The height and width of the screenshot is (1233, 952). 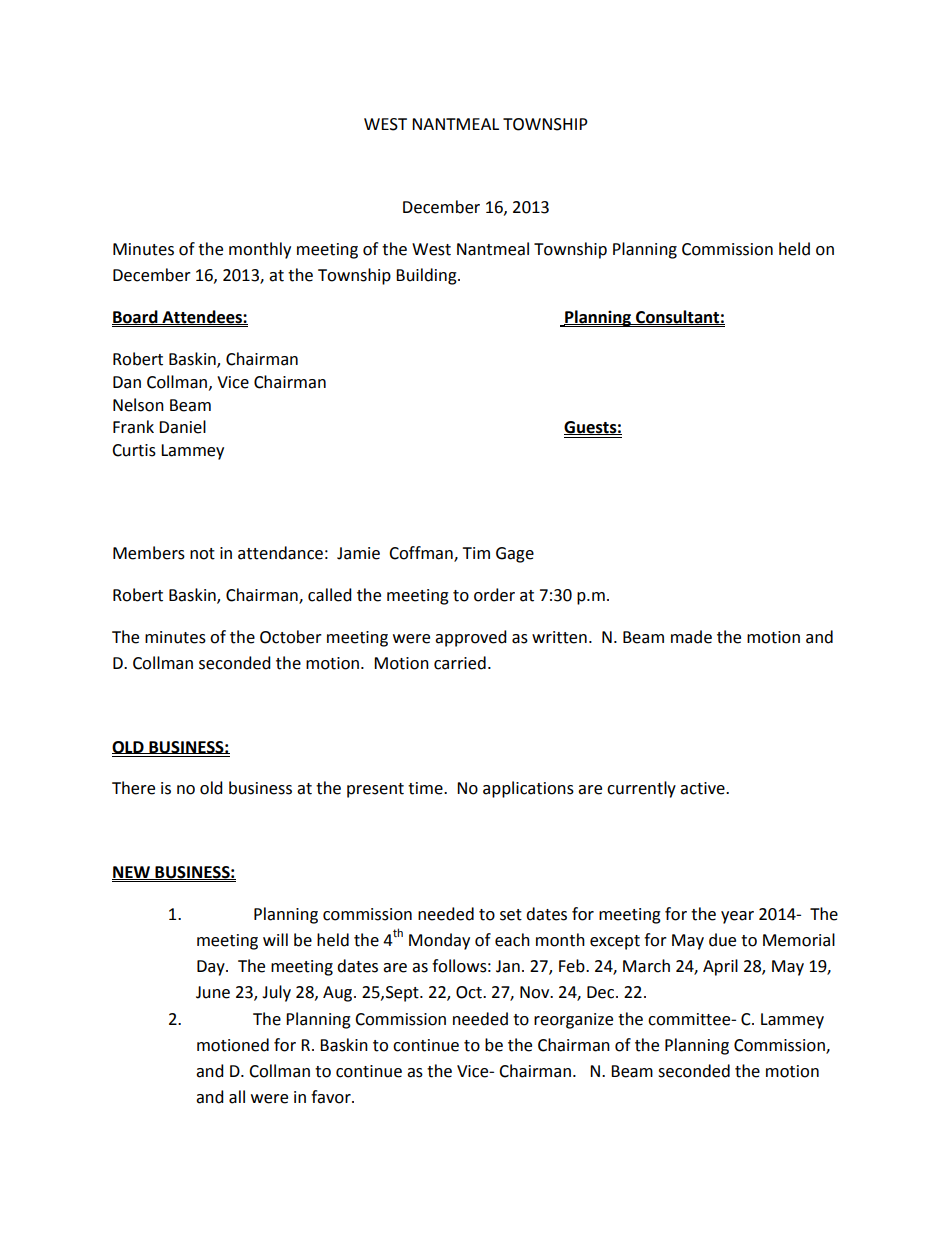 What do you see at coordinates (460, 663) in the screenshot?
I see `carried` at bounding box center [460, 663].
